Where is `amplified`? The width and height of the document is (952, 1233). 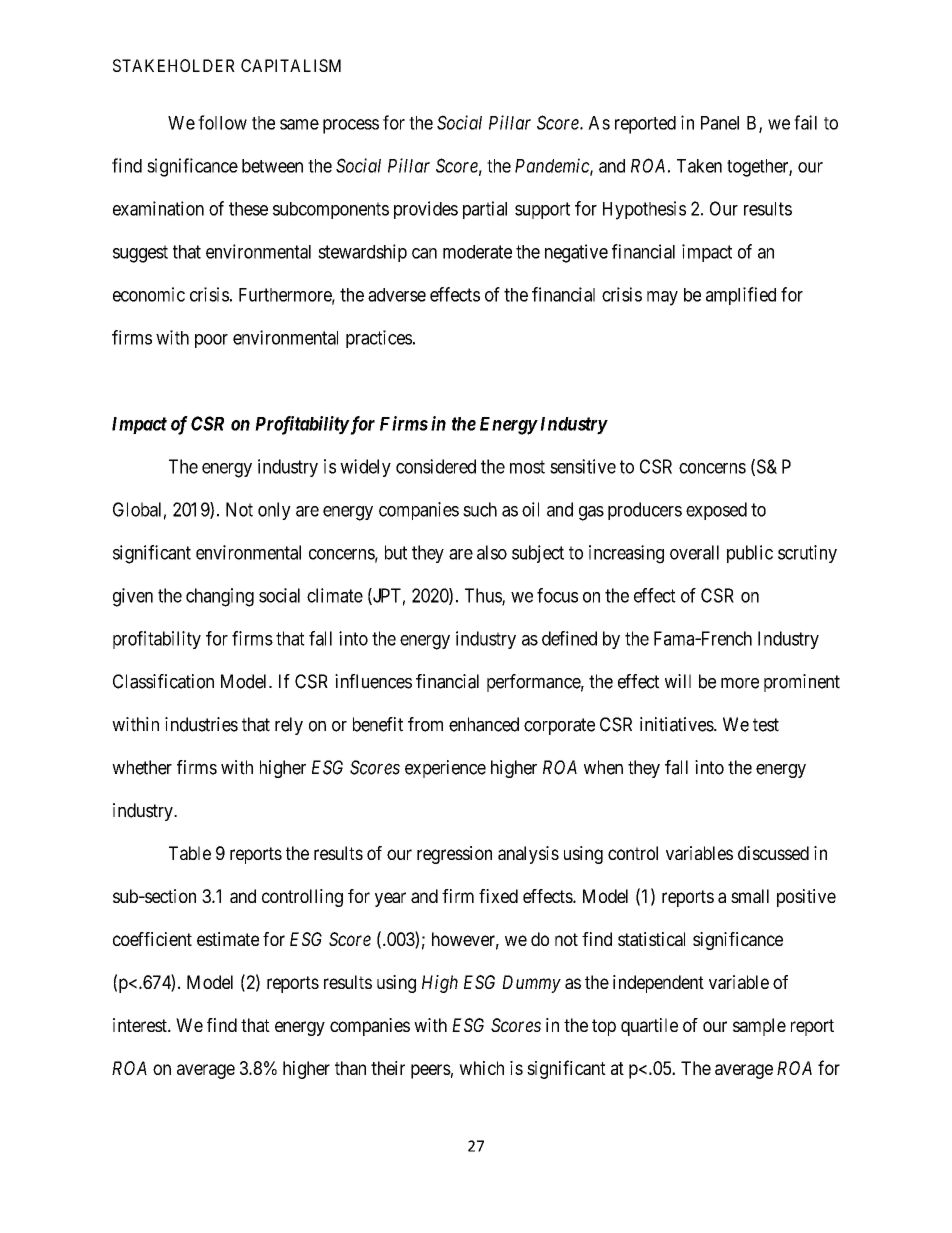
amplified is located at coordinates (741, 296).
